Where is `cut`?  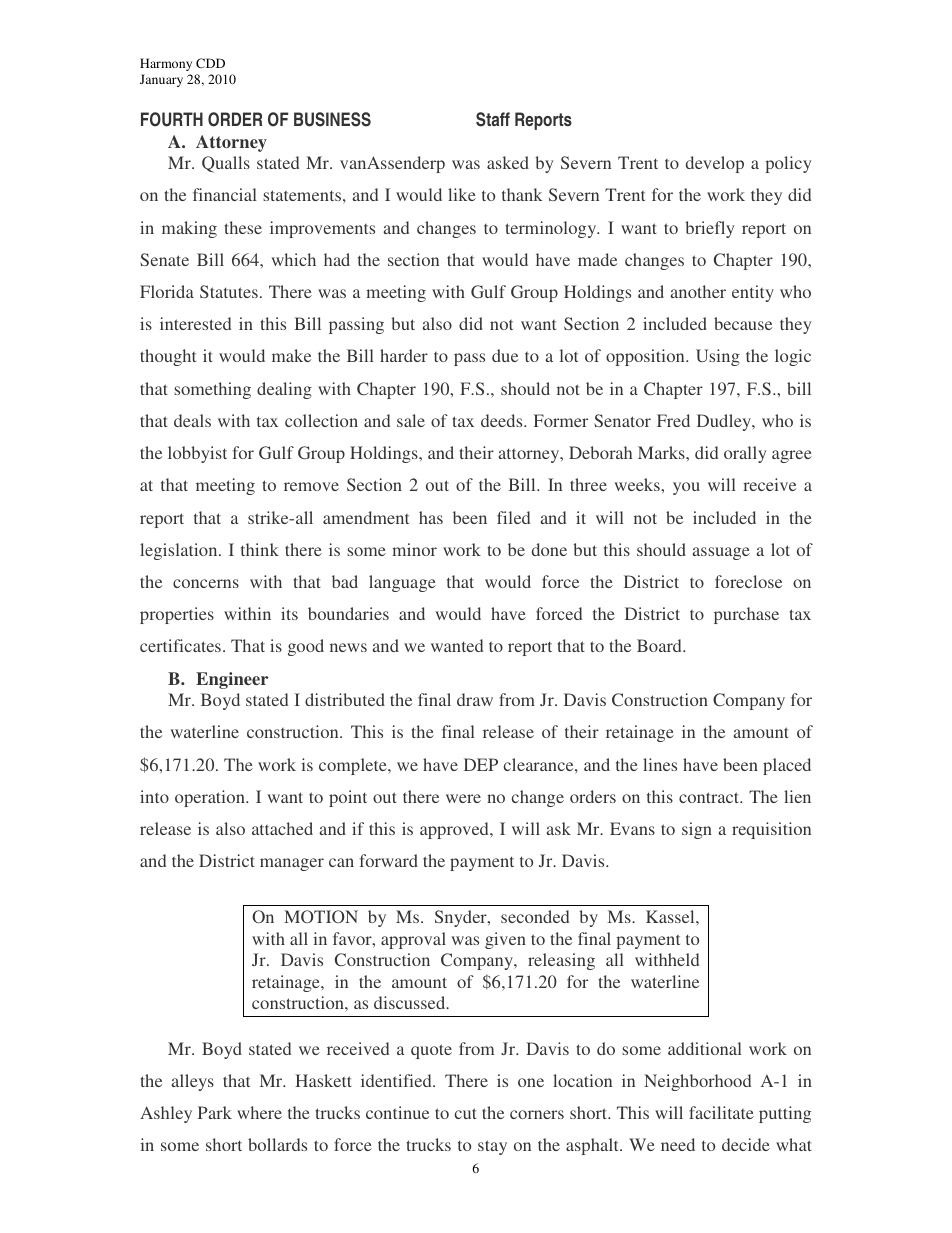
cut is located at coordinates (466, 1113).
